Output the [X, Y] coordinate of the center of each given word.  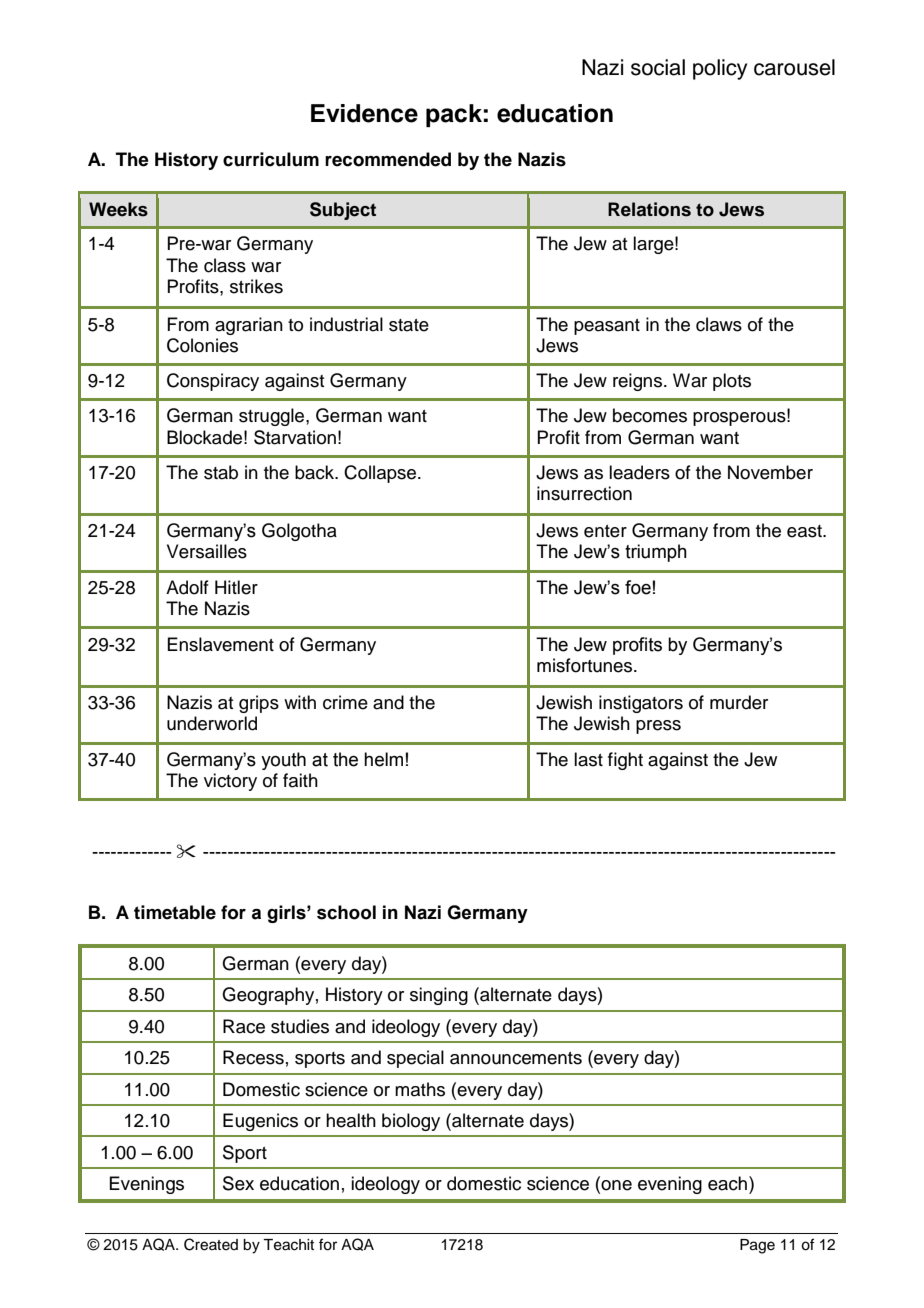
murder [739, 702]
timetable [175, 912]
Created [211, 1244]
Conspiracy [213, 382]
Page [757, 1246]
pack [454, 115]
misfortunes [586, 665]
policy [720, 69]
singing [439, 996]
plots [732, 382]
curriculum [271, 159]
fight [625, 761]
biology [411, 1122]
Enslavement [220, 644]
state [409, 325]
